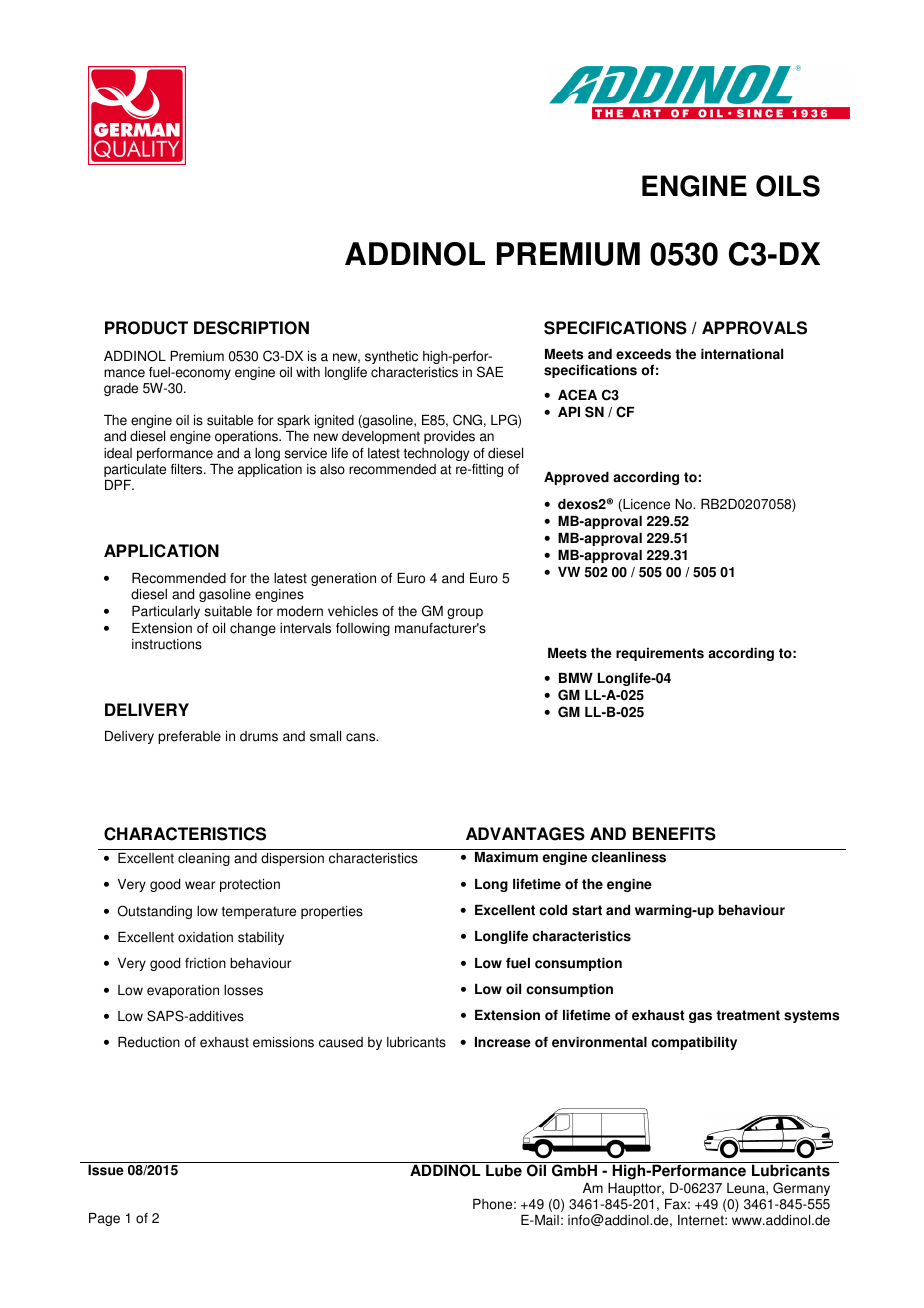 The height and width of the screenshot is (1308, 924). What do you see at coordinates (645, 505) in the screenshot?
I see `Licence` at bounding box center [645, 505].
